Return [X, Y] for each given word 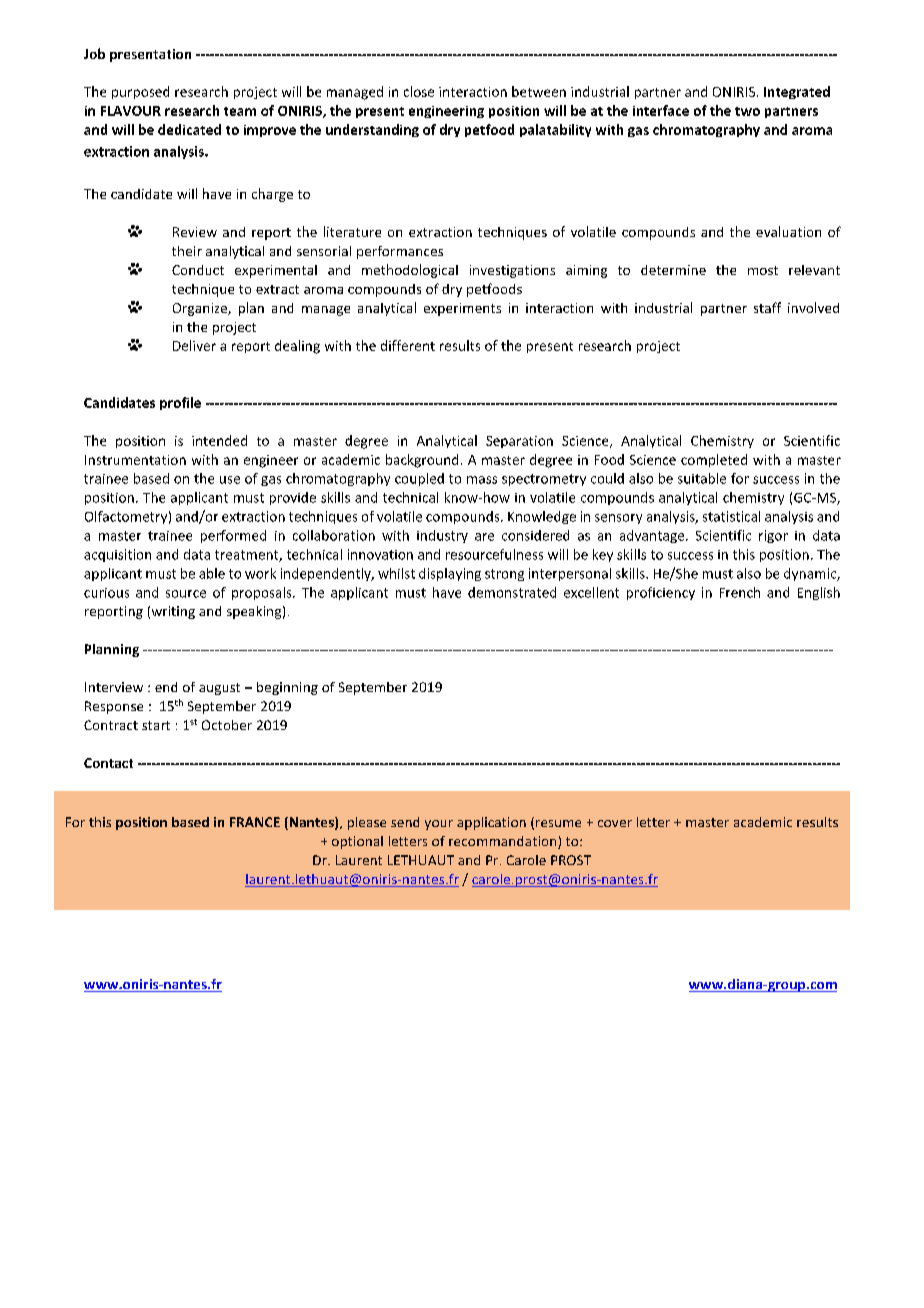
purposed [140, 92]
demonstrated [512, 592]
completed [714, 460]
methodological [410, 271]
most [763, 270]
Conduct [198, 270]
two [747, 111]
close [419, 91]
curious [106, 593]
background [422, 461]
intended [219, 440]
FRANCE [255, 822]
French [740, 592]
